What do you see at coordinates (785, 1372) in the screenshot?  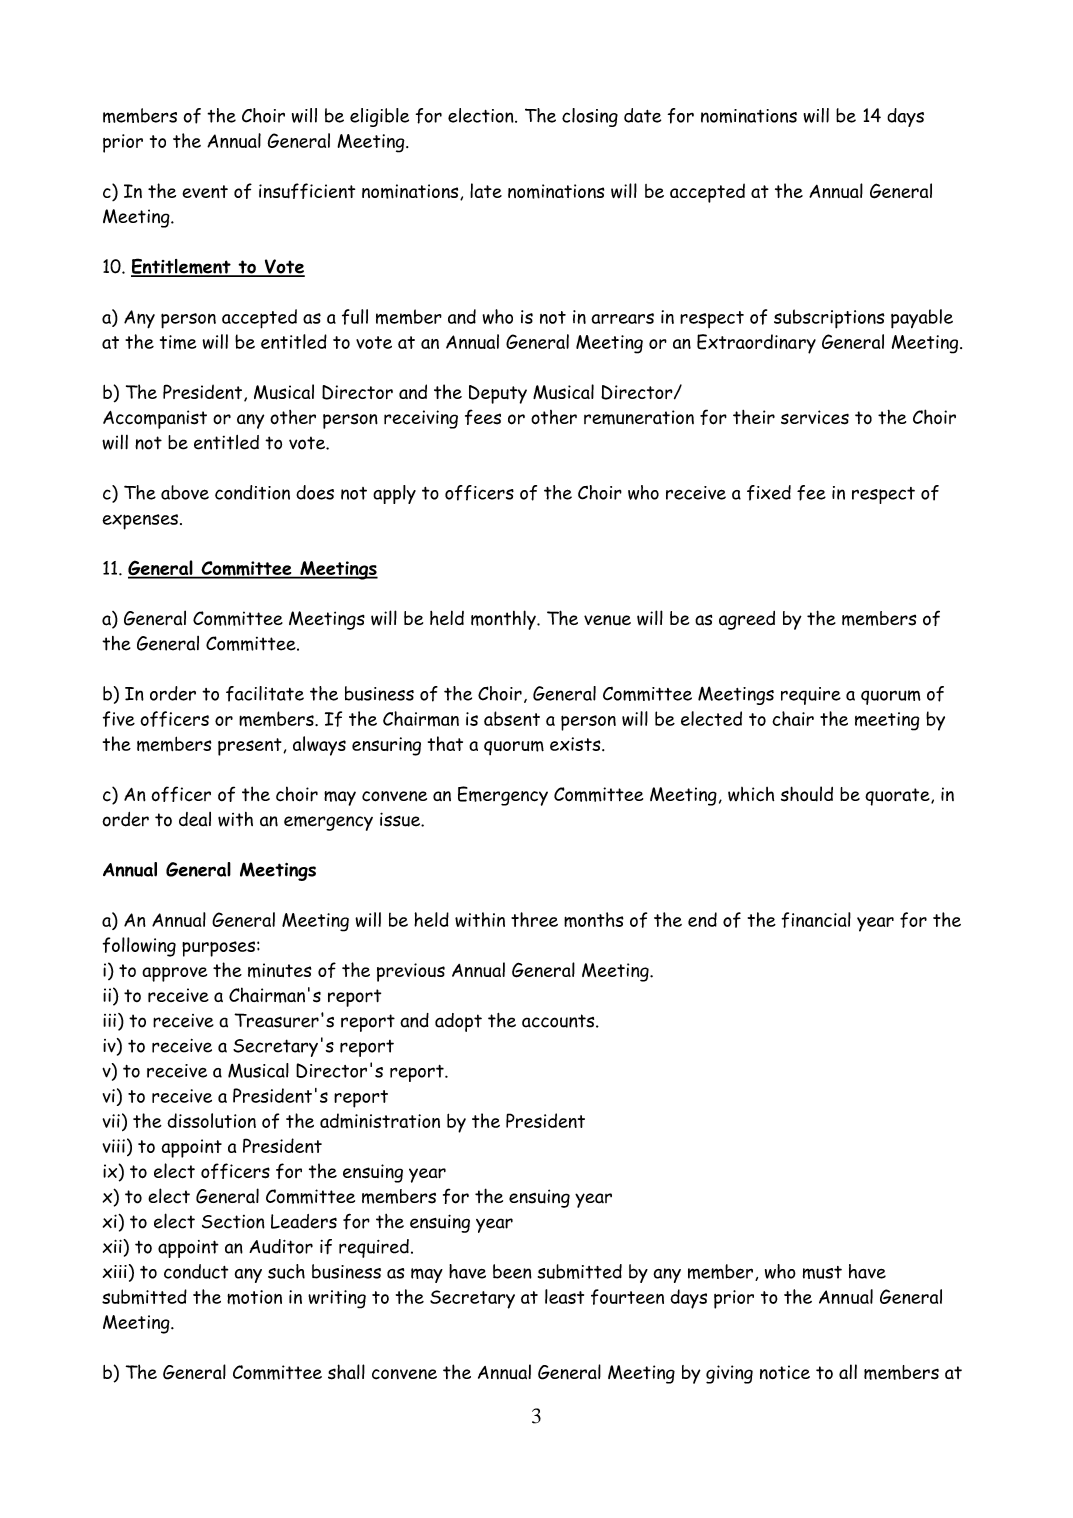 I see `notice` at bounding box center [785, 1372].
